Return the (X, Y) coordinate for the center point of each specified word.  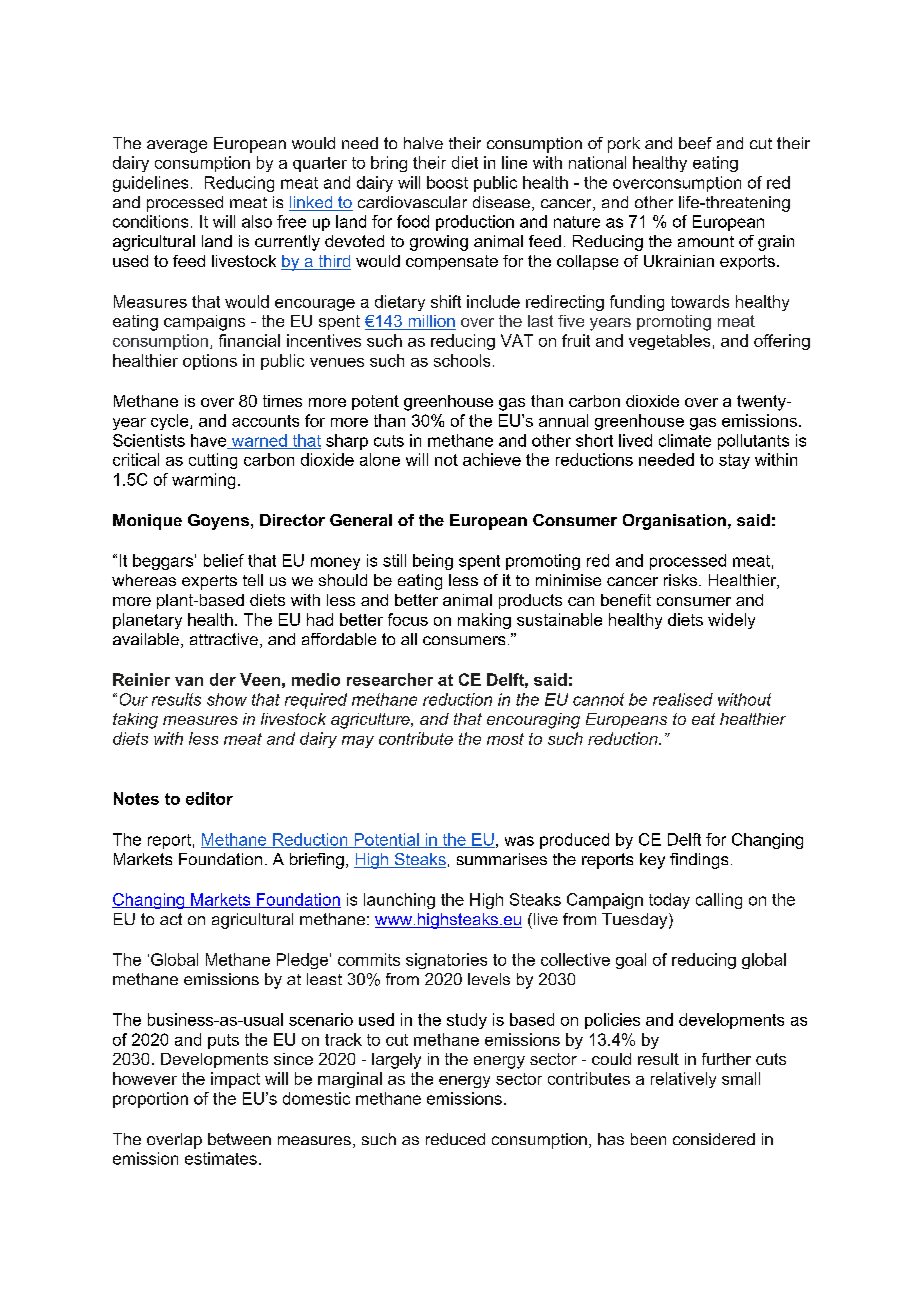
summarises (502, 859)
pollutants (753, 442)
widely (731, 621)
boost (447, 182)
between (239, 1139)
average (177, 146)
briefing (317, 861)
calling (719, 901)
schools (462, 360)
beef (695, 143)
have (210, 441)
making (484, 621)
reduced (455, 1139)
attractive (224, 639)
